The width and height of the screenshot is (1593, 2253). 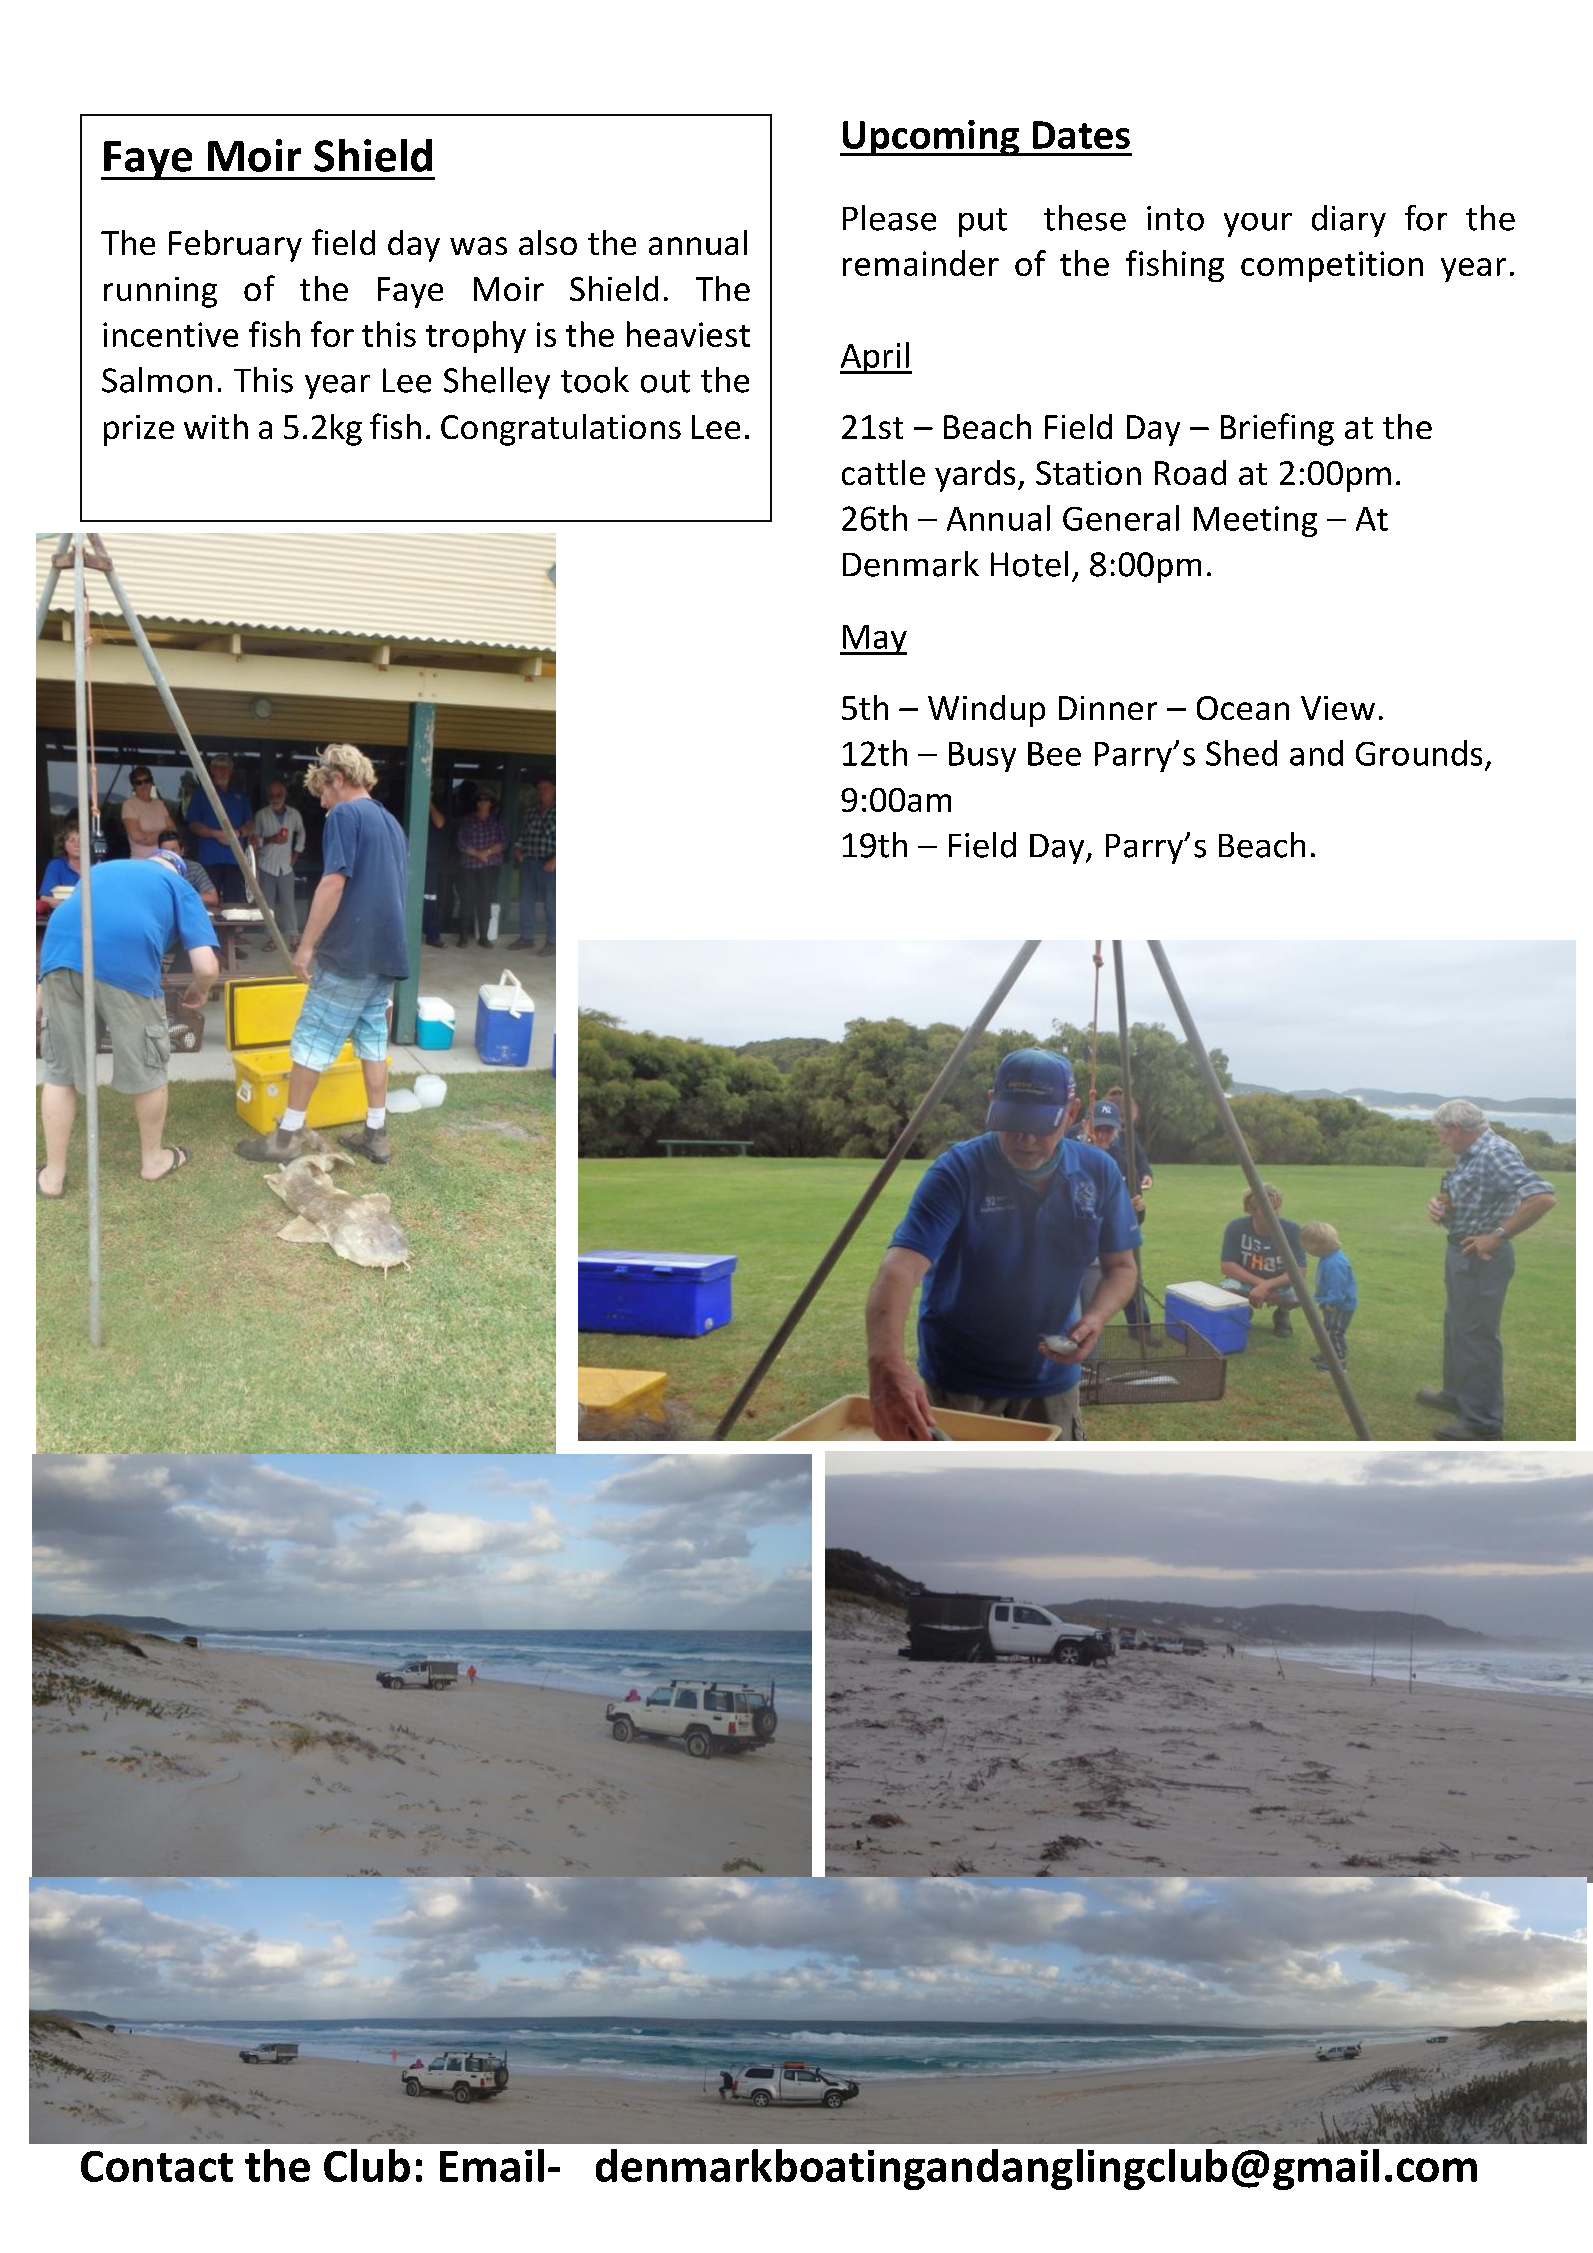 I want to click on Bee, so click(x=1054, y=754).
